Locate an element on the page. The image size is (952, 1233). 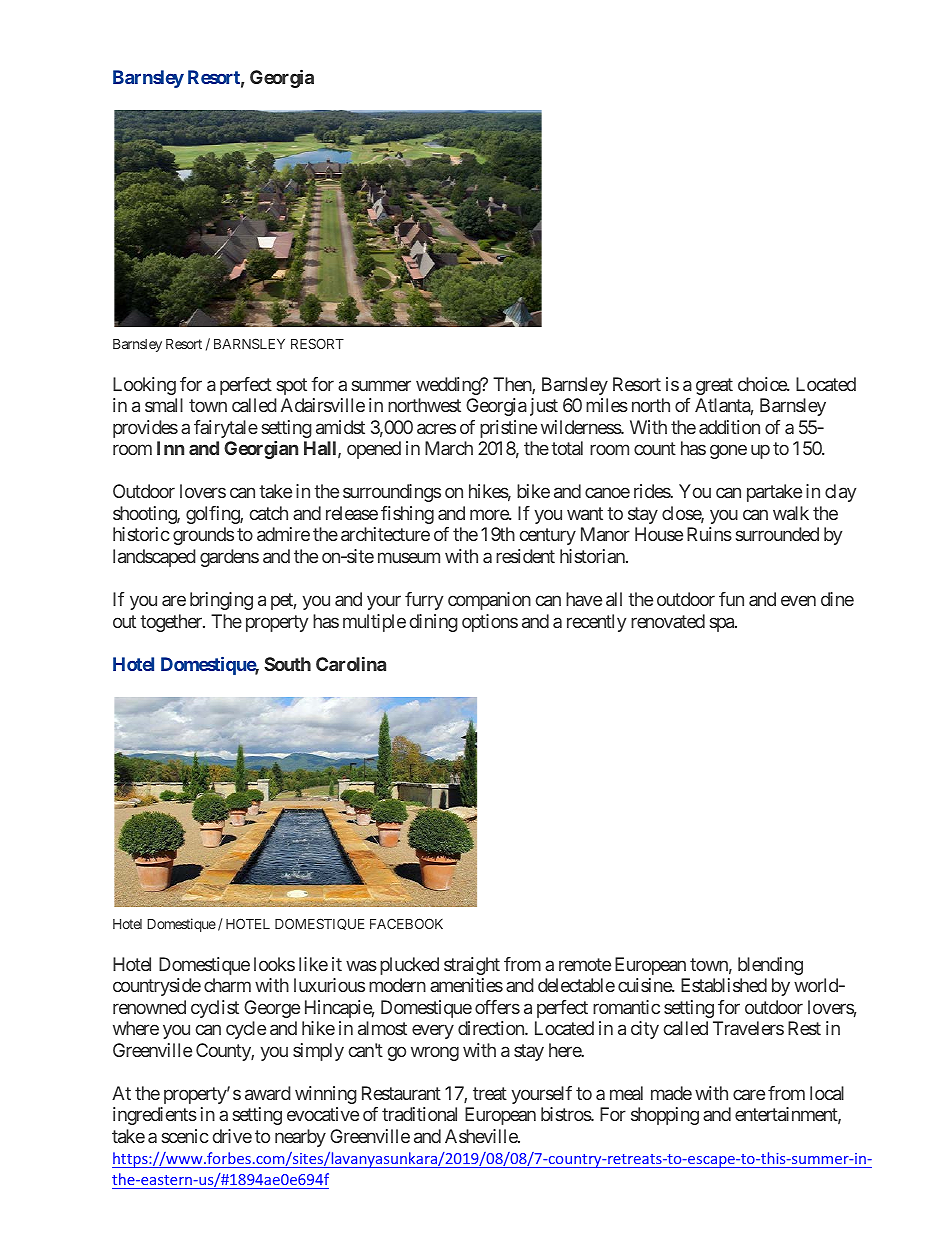
scenic is located at coordinates (185, 1136).
